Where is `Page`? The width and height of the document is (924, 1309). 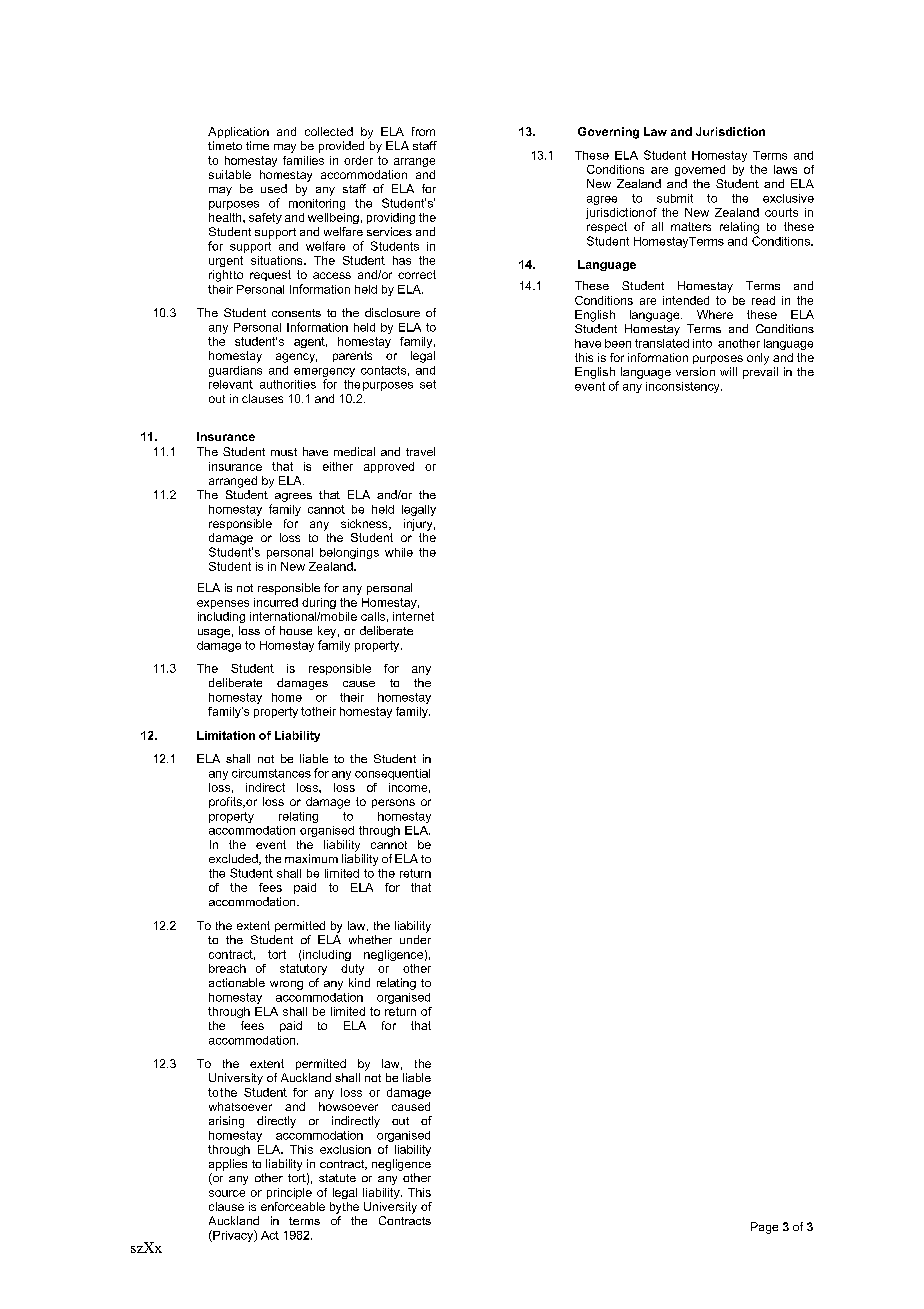 Page is located at coordinates (764, 1228).
